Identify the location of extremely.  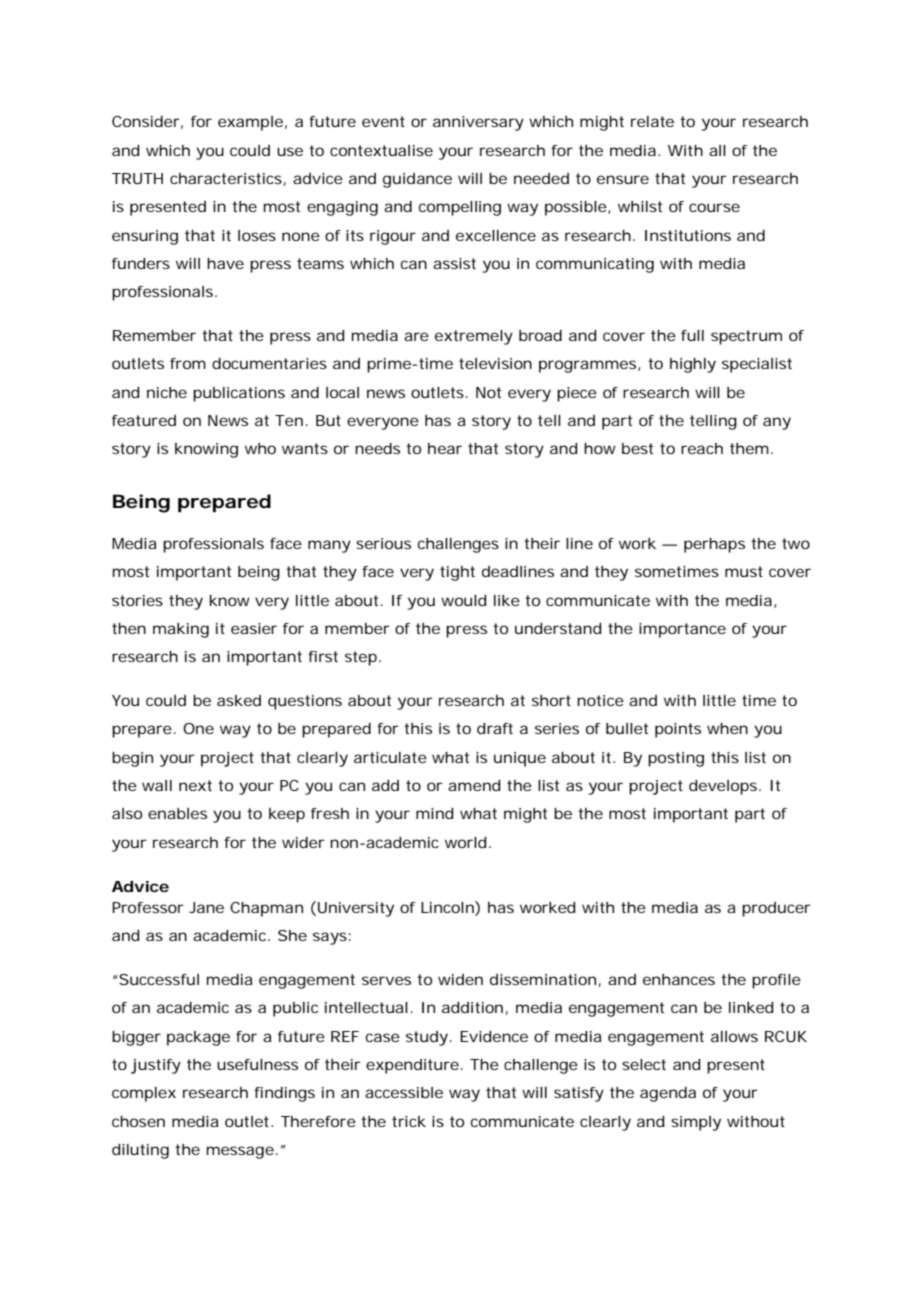
(474, 337).
